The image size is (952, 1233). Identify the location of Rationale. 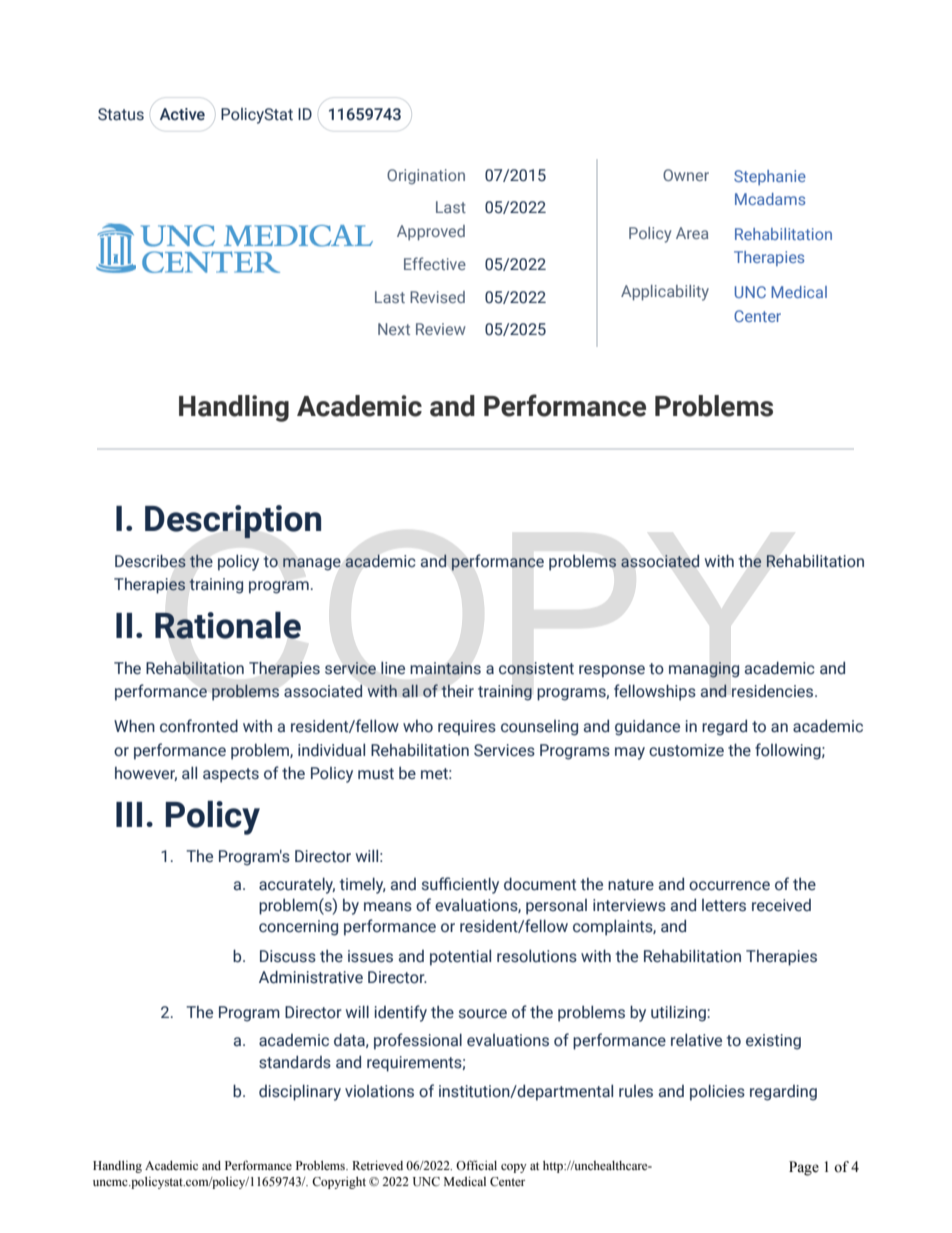
(228, 625).
